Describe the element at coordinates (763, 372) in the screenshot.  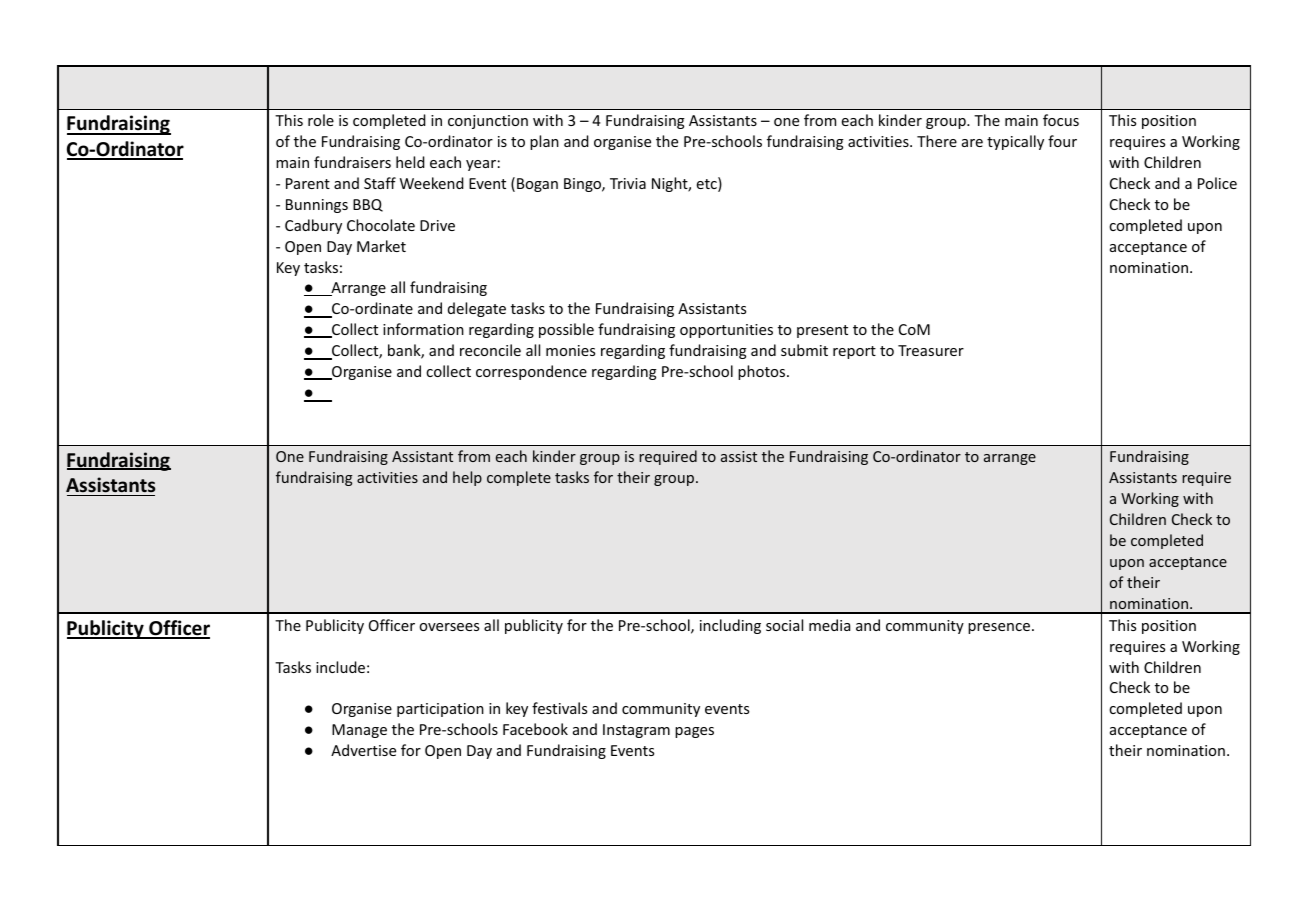
I see `photos` at that location.
